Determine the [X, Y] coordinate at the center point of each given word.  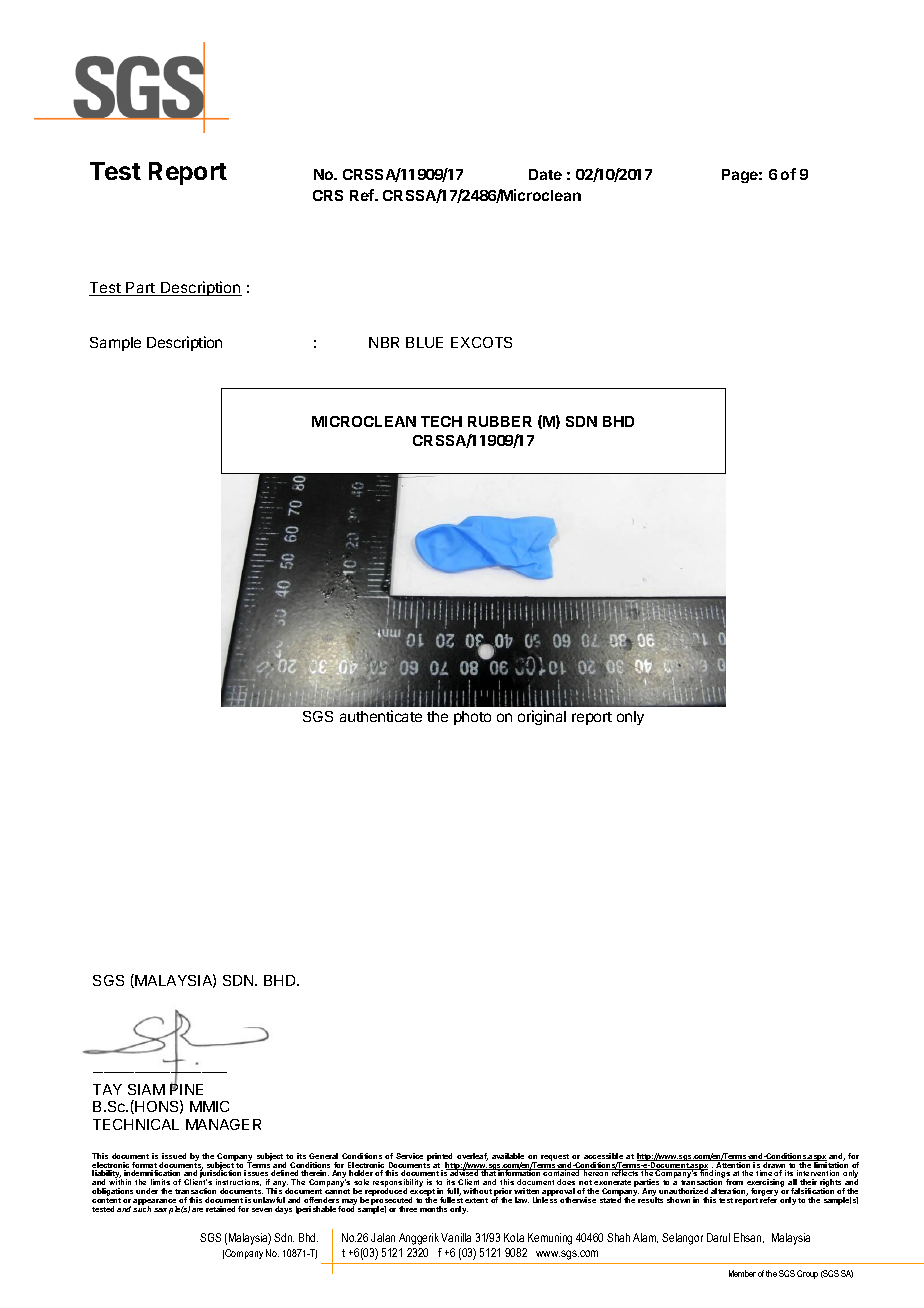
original [542, 717]
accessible [603, 1156]
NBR [384, 342]
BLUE [424, 342]
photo [472, 718]
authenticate [381, 716]
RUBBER [500, 421]
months [433, 1209]
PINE [186, 1088]
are [197, 1210]
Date [545, 174]
